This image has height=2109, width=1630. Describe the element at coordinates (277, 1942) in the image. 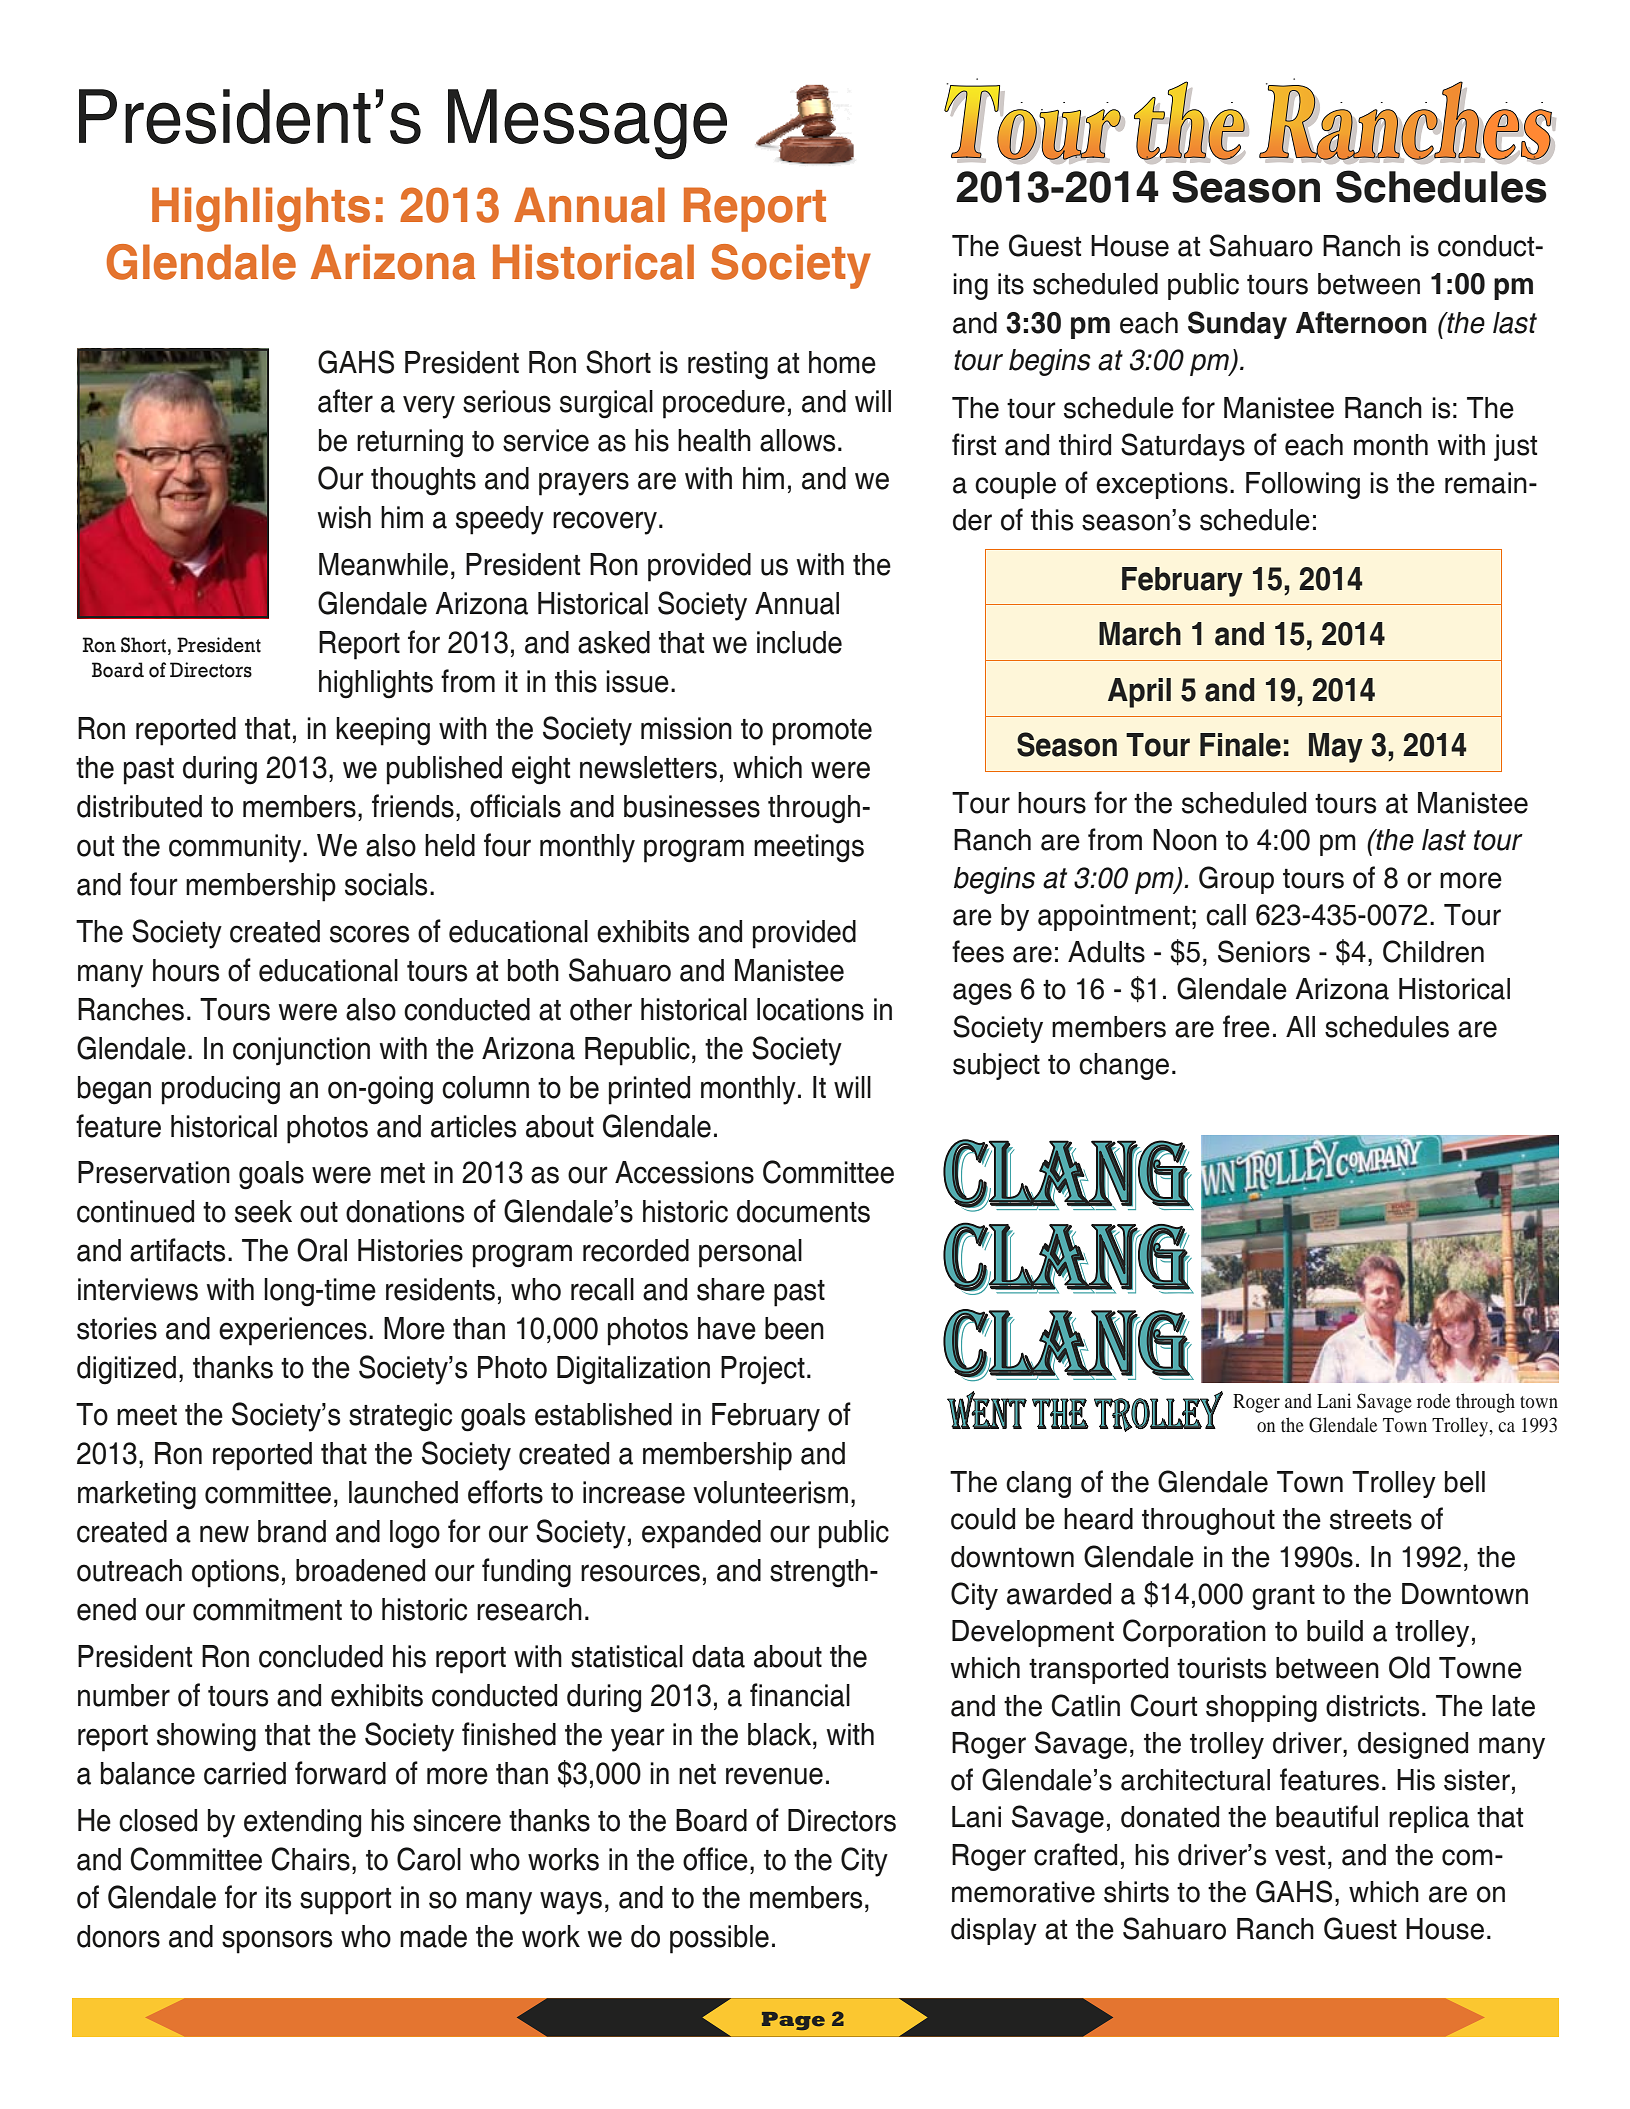

I see `sponsors` at that location.
